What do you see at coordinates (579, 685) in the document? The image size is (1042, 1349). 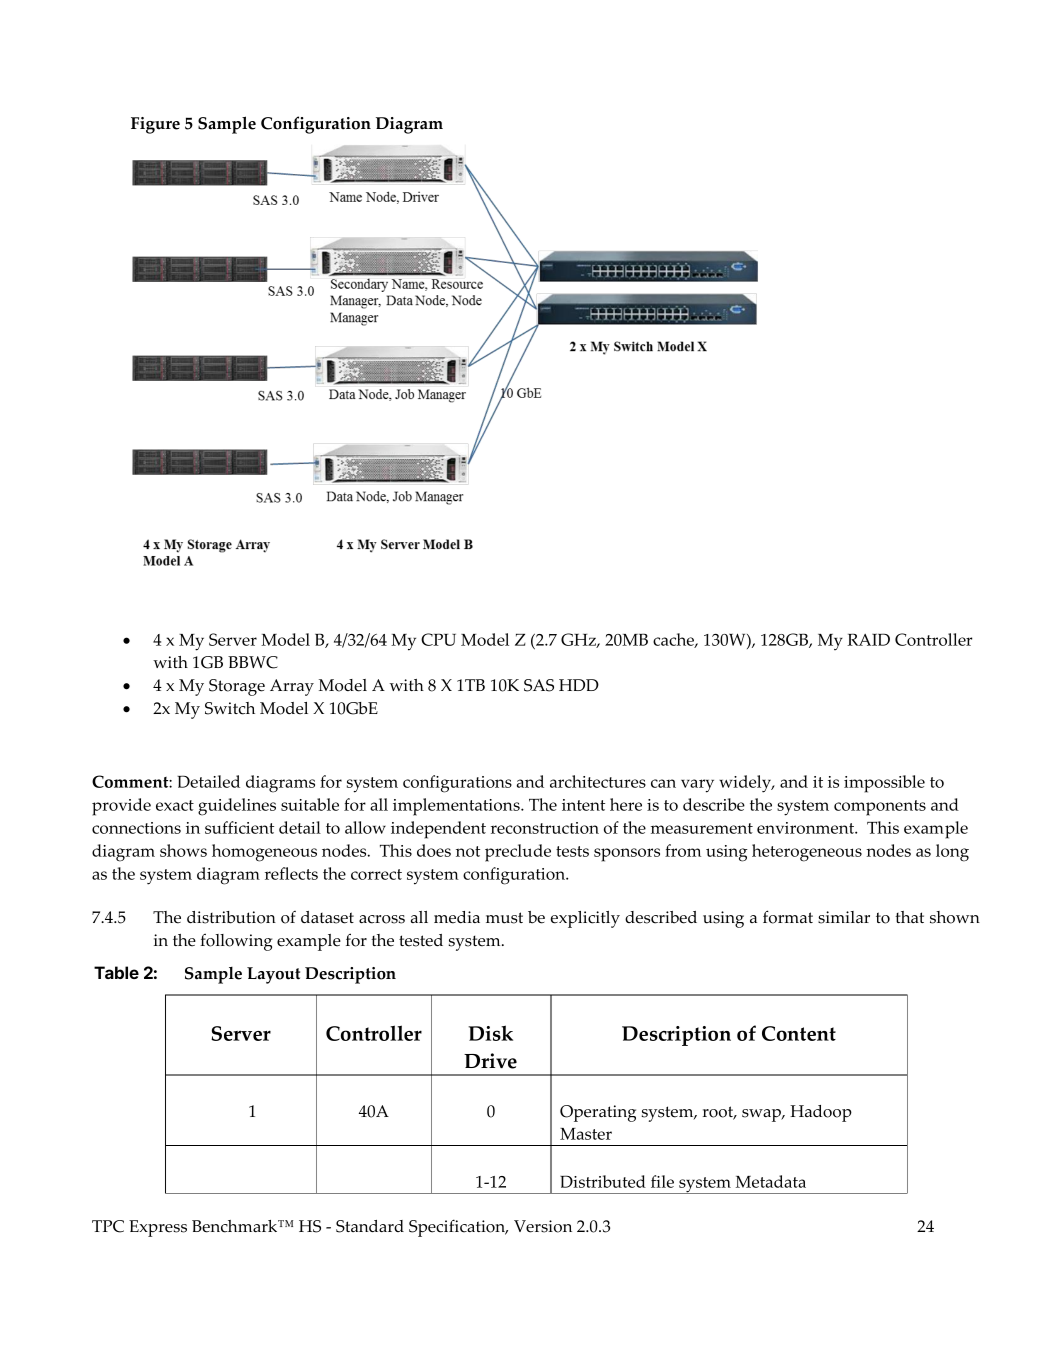 I see `HDD` at bounding box center [579, 685].
